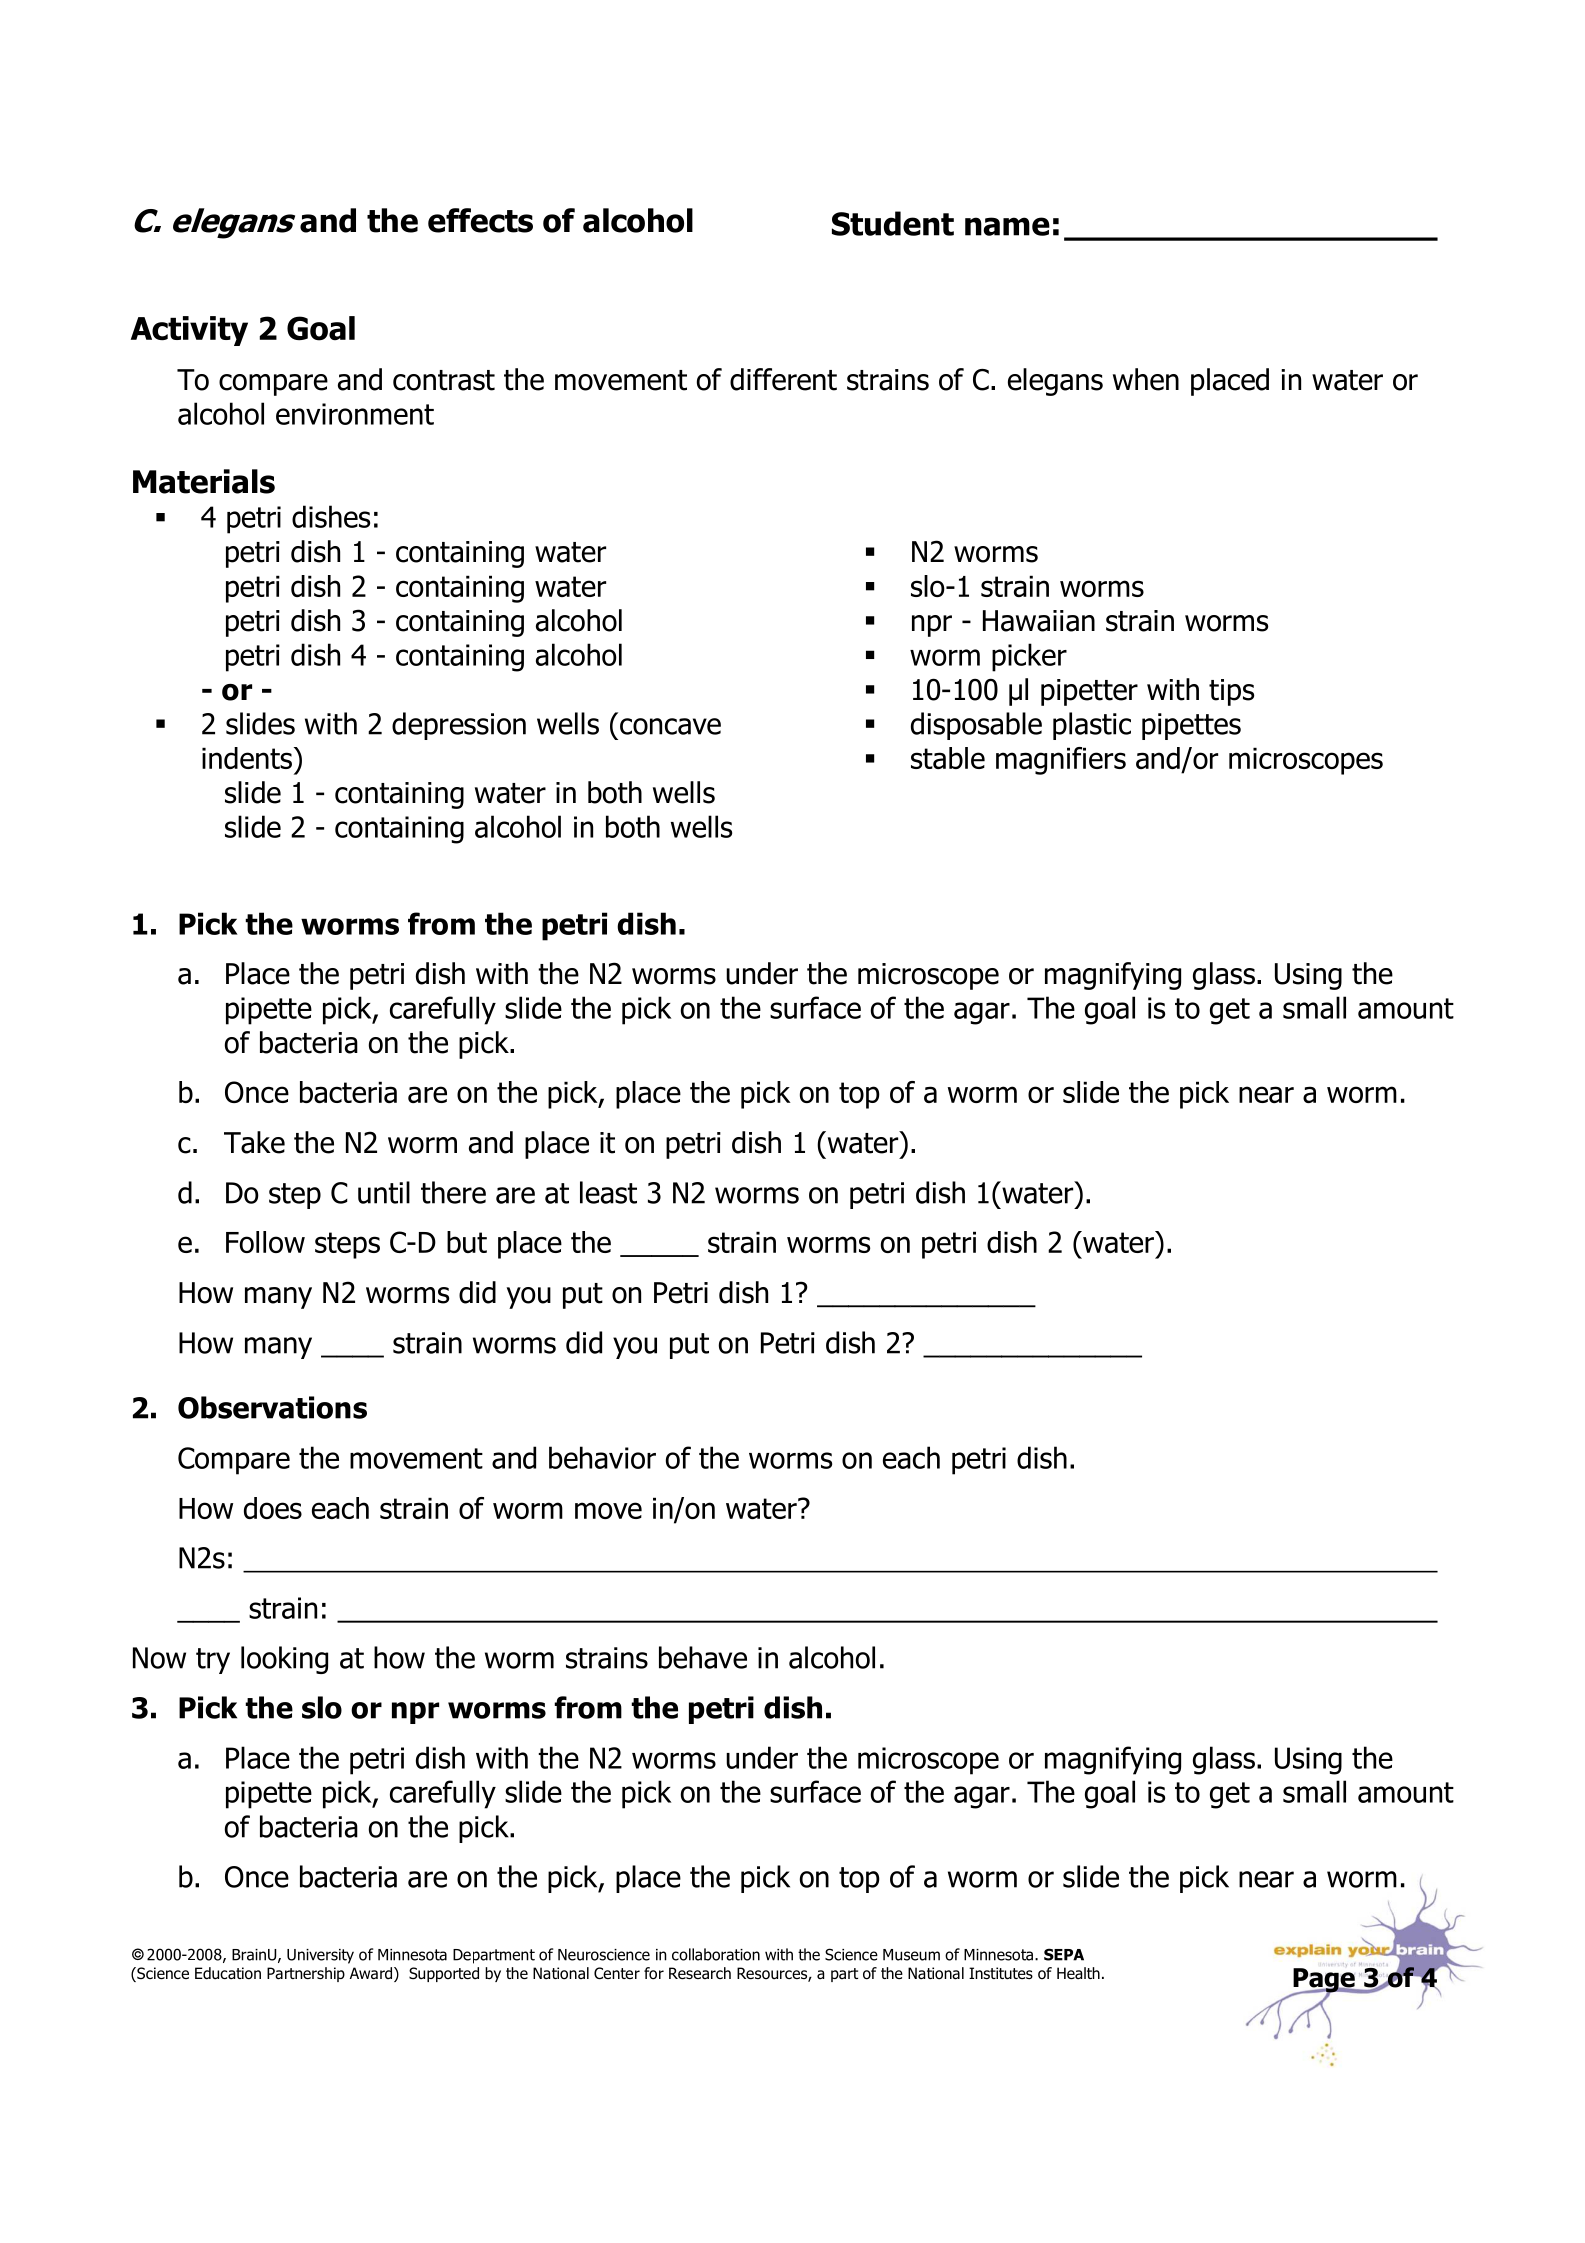  What do you see at coordinates (1078, 1973) in the document?
I see `Health` at bounding box center [1078, 1973].
